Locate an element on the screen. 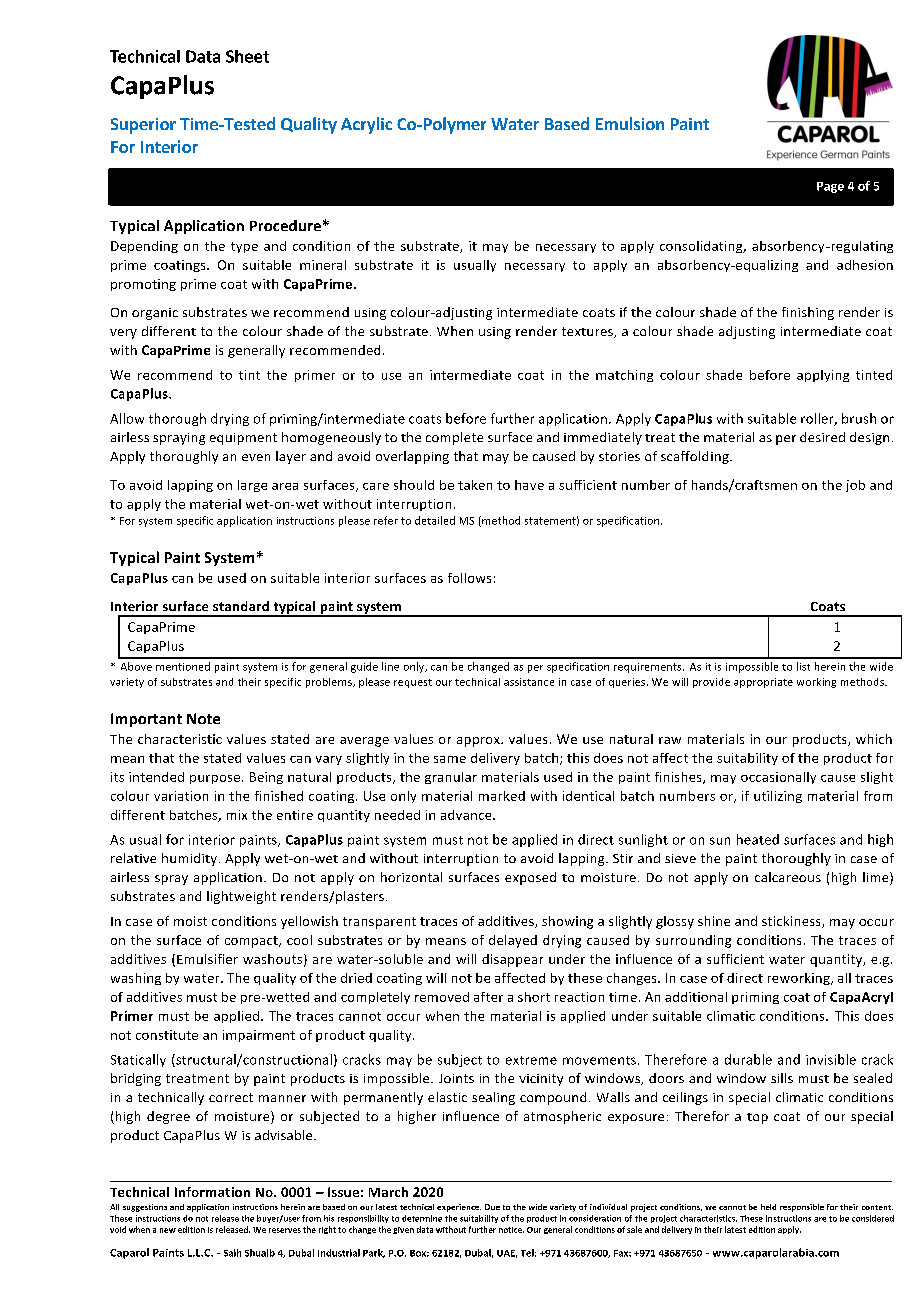 Image resolution: width=924 pixels, height=1308 pixels. Information is located at coordinates (212, 1192).
